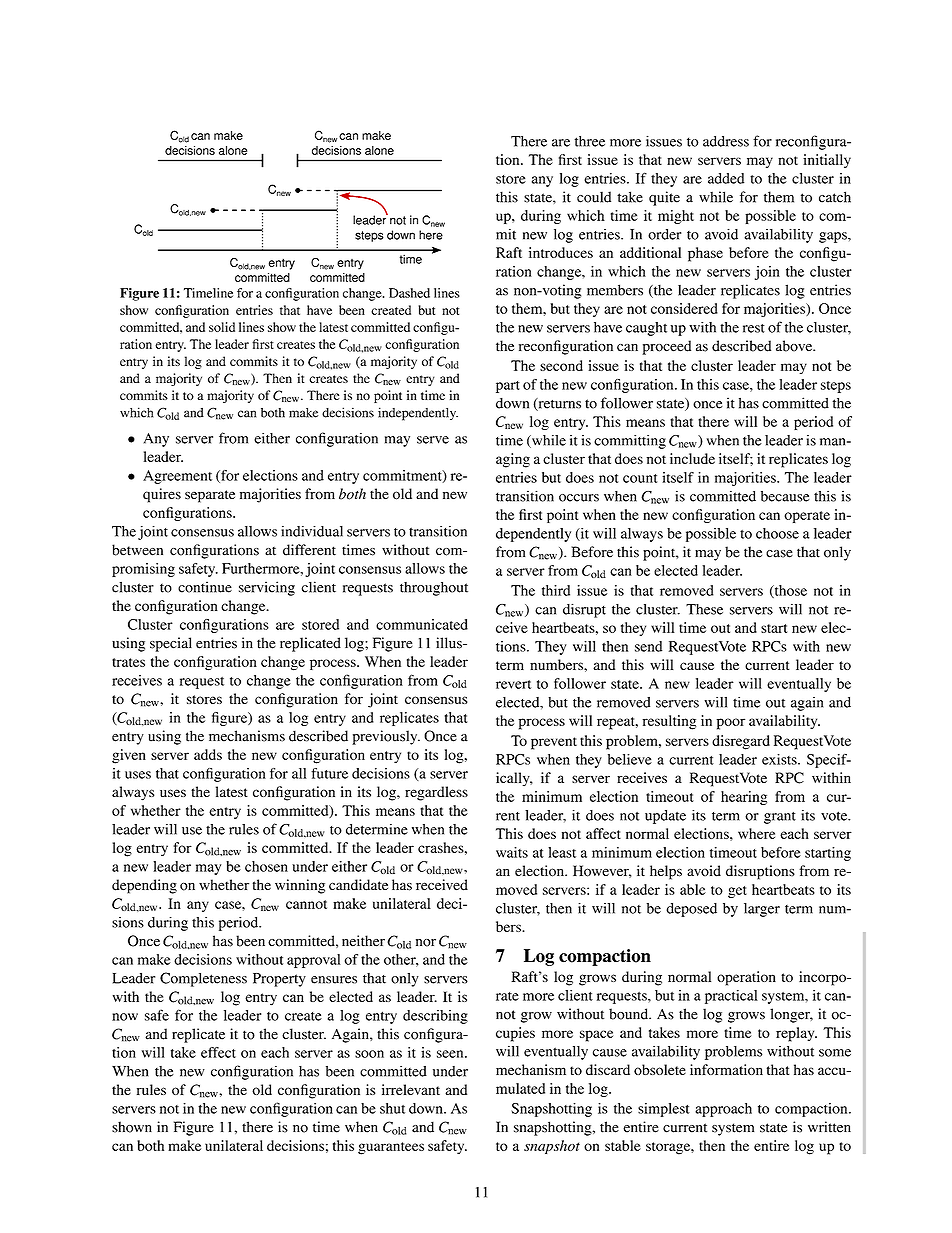 The image size is (952, 1233). I want to click on irrelevant, so click(411, 1089).
